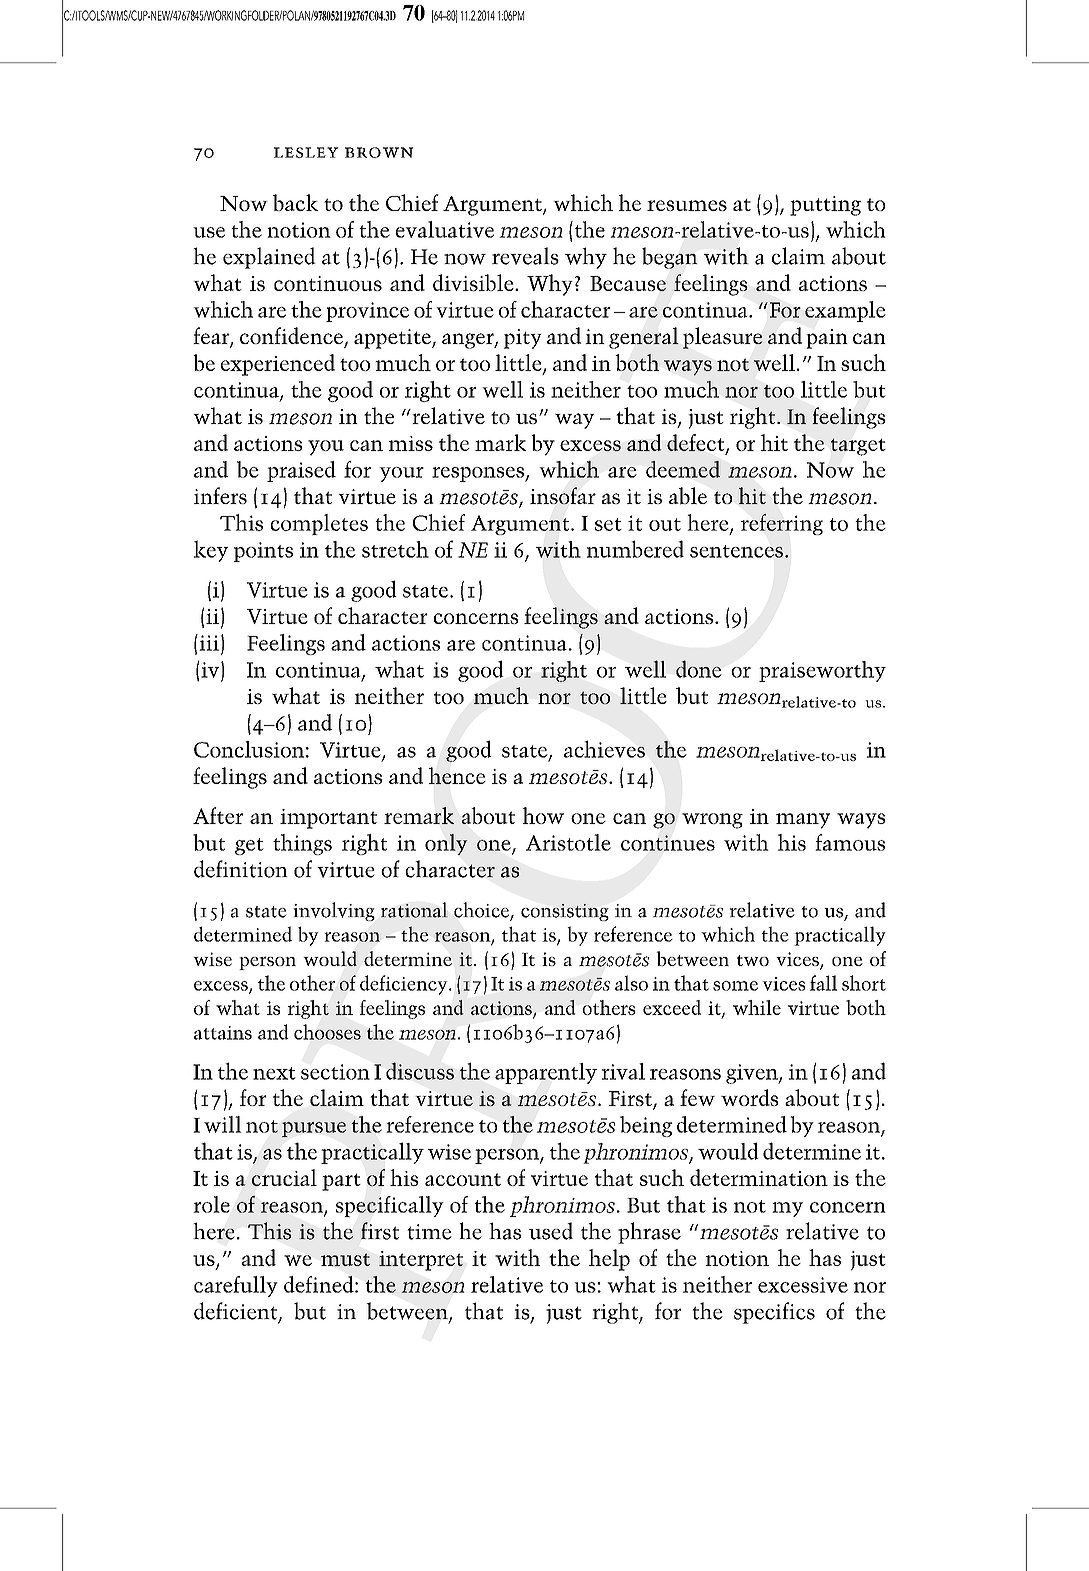 The height and width of the screenshot is (1571, 1089). Describe the element at coordinates (774, 1313) in the screenshot. I see `specifics` at that location.
